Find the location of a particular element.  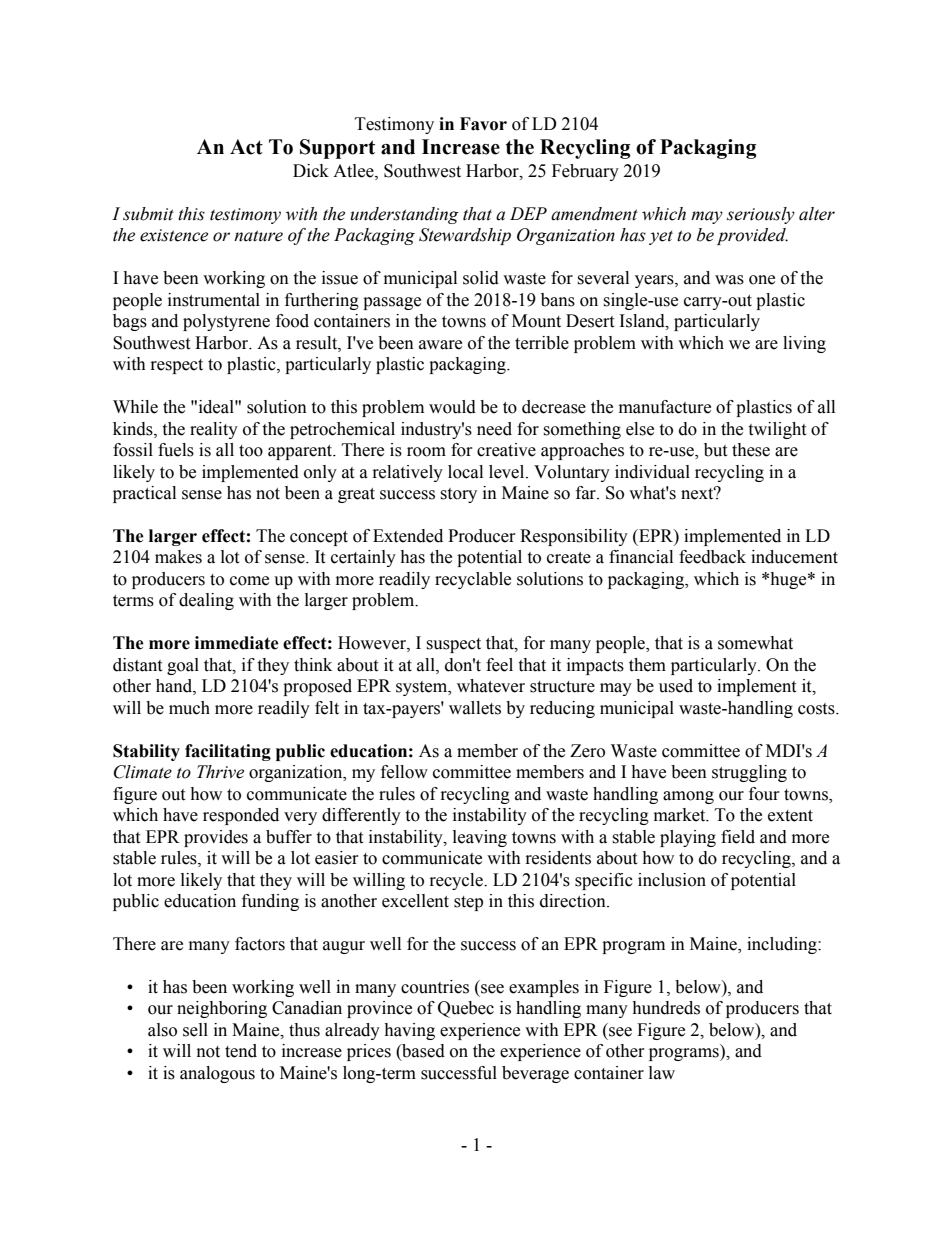

these is located at coordinates (751, 450).
